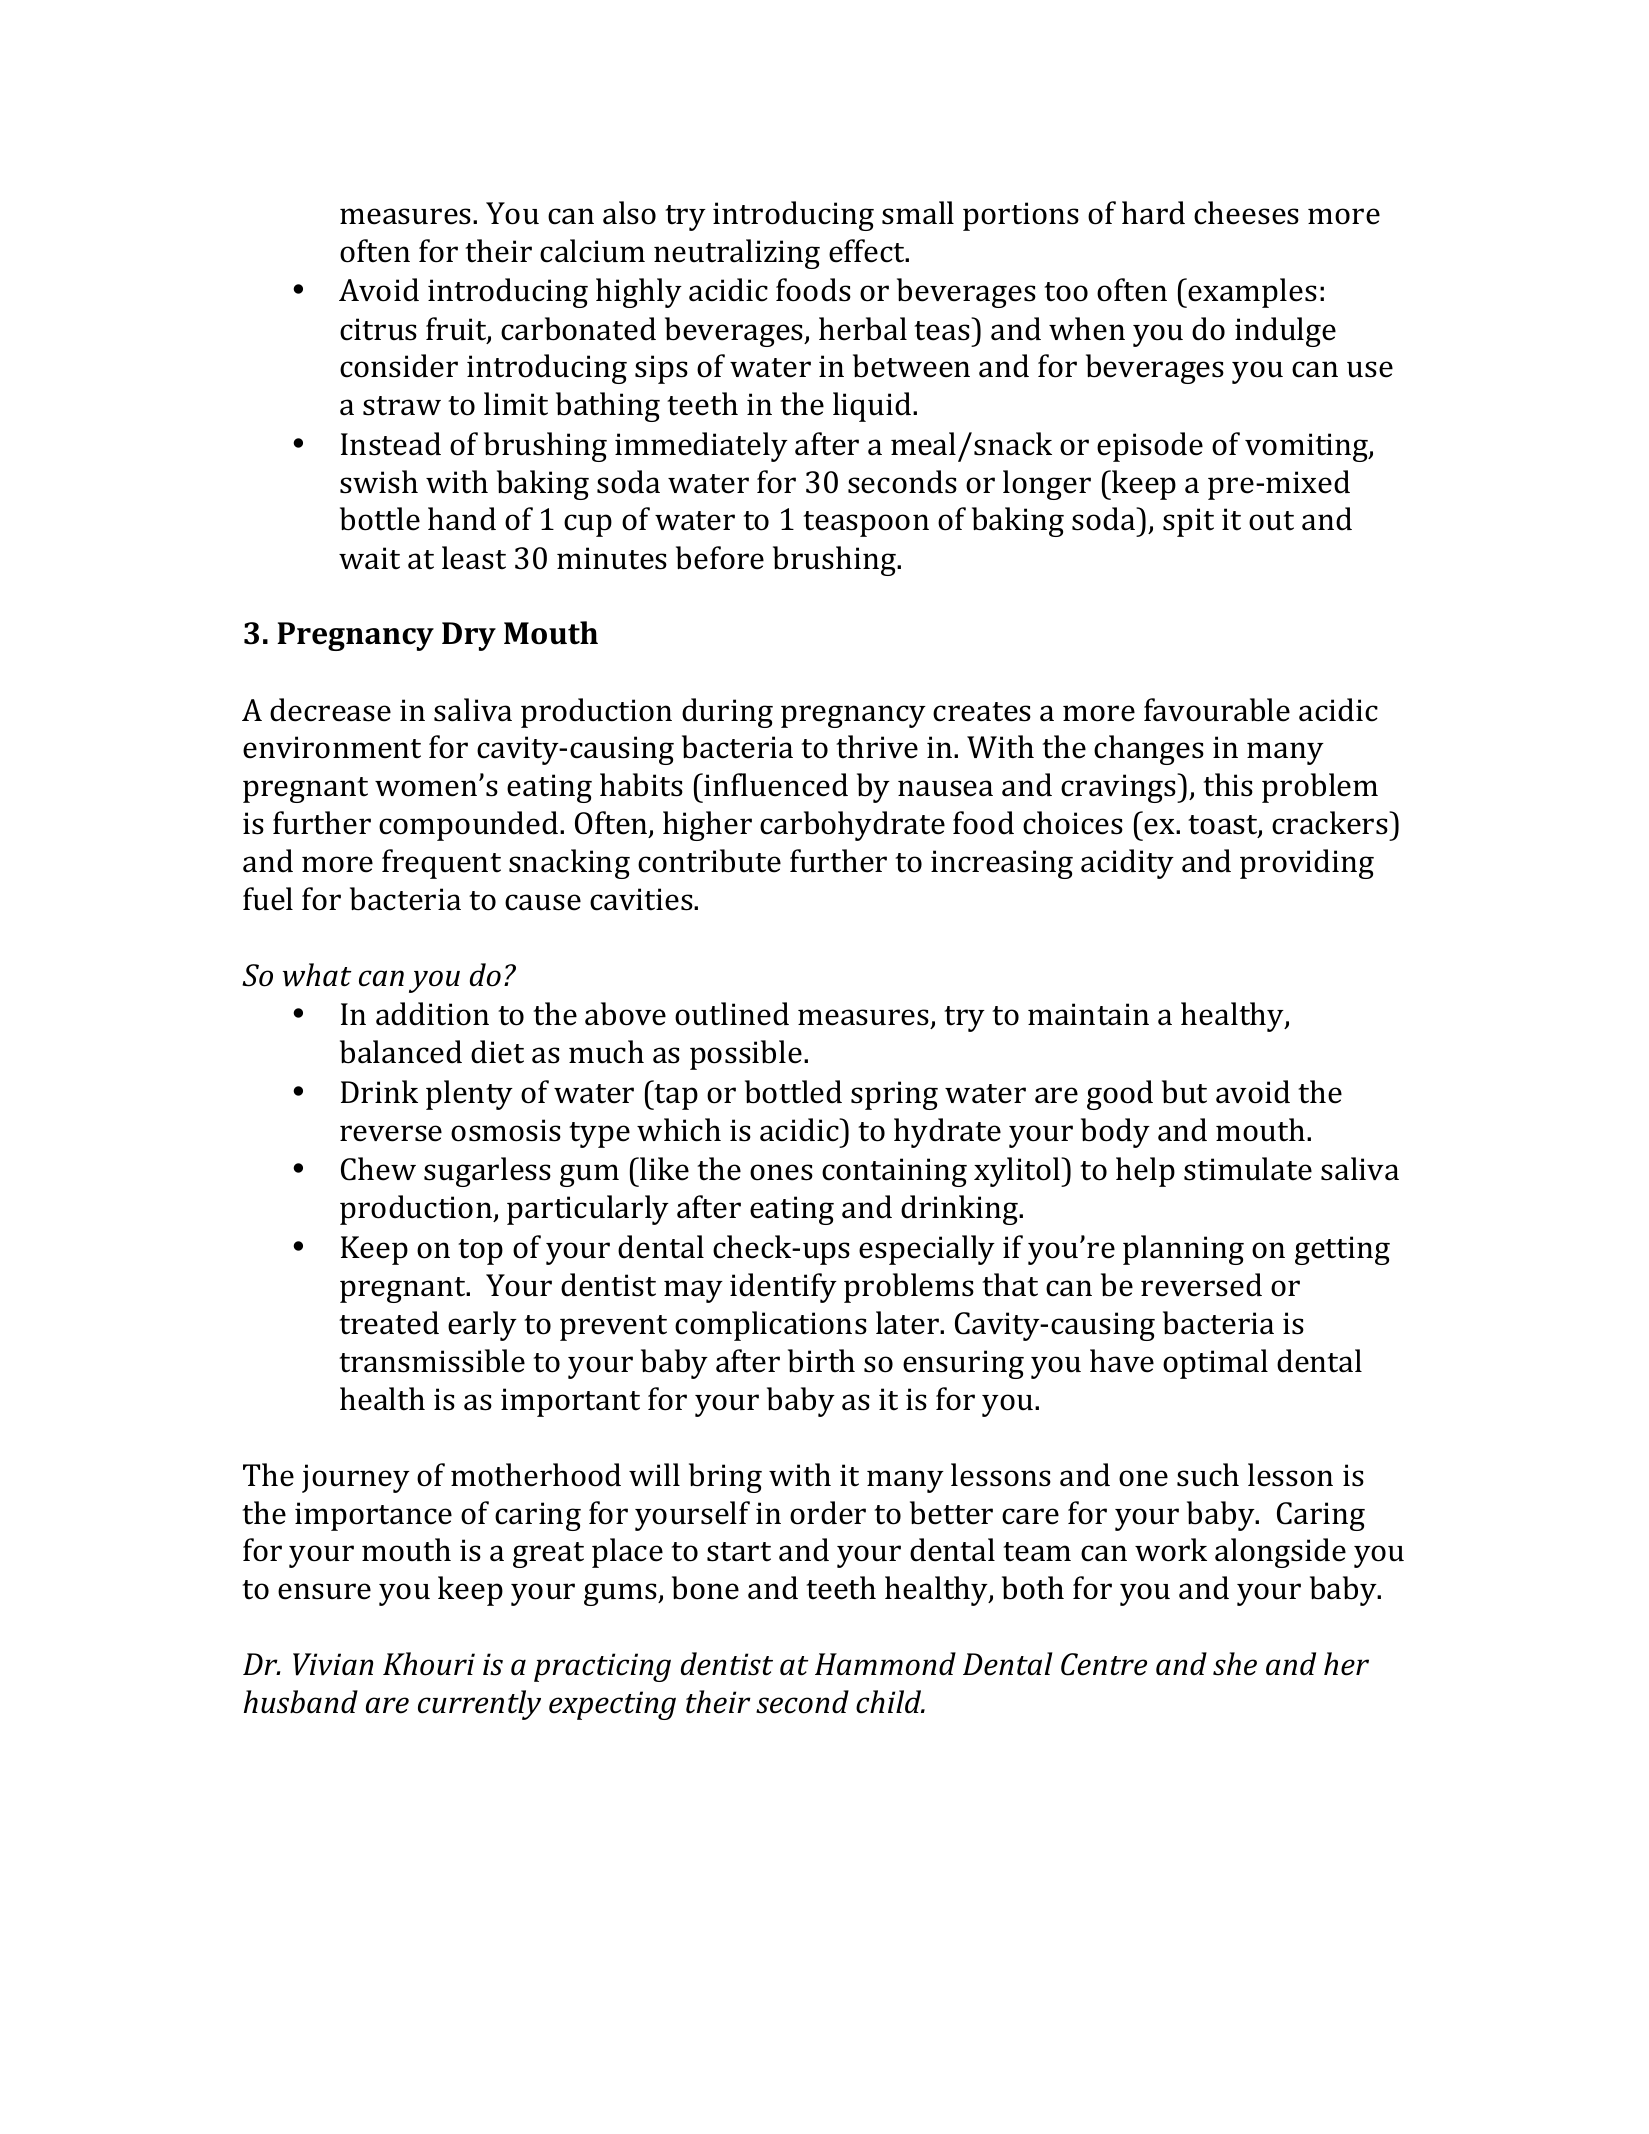  What do you see at coordinates (781, 1172) in the page?
I see `ones` at bounding box center [781, 1172].
